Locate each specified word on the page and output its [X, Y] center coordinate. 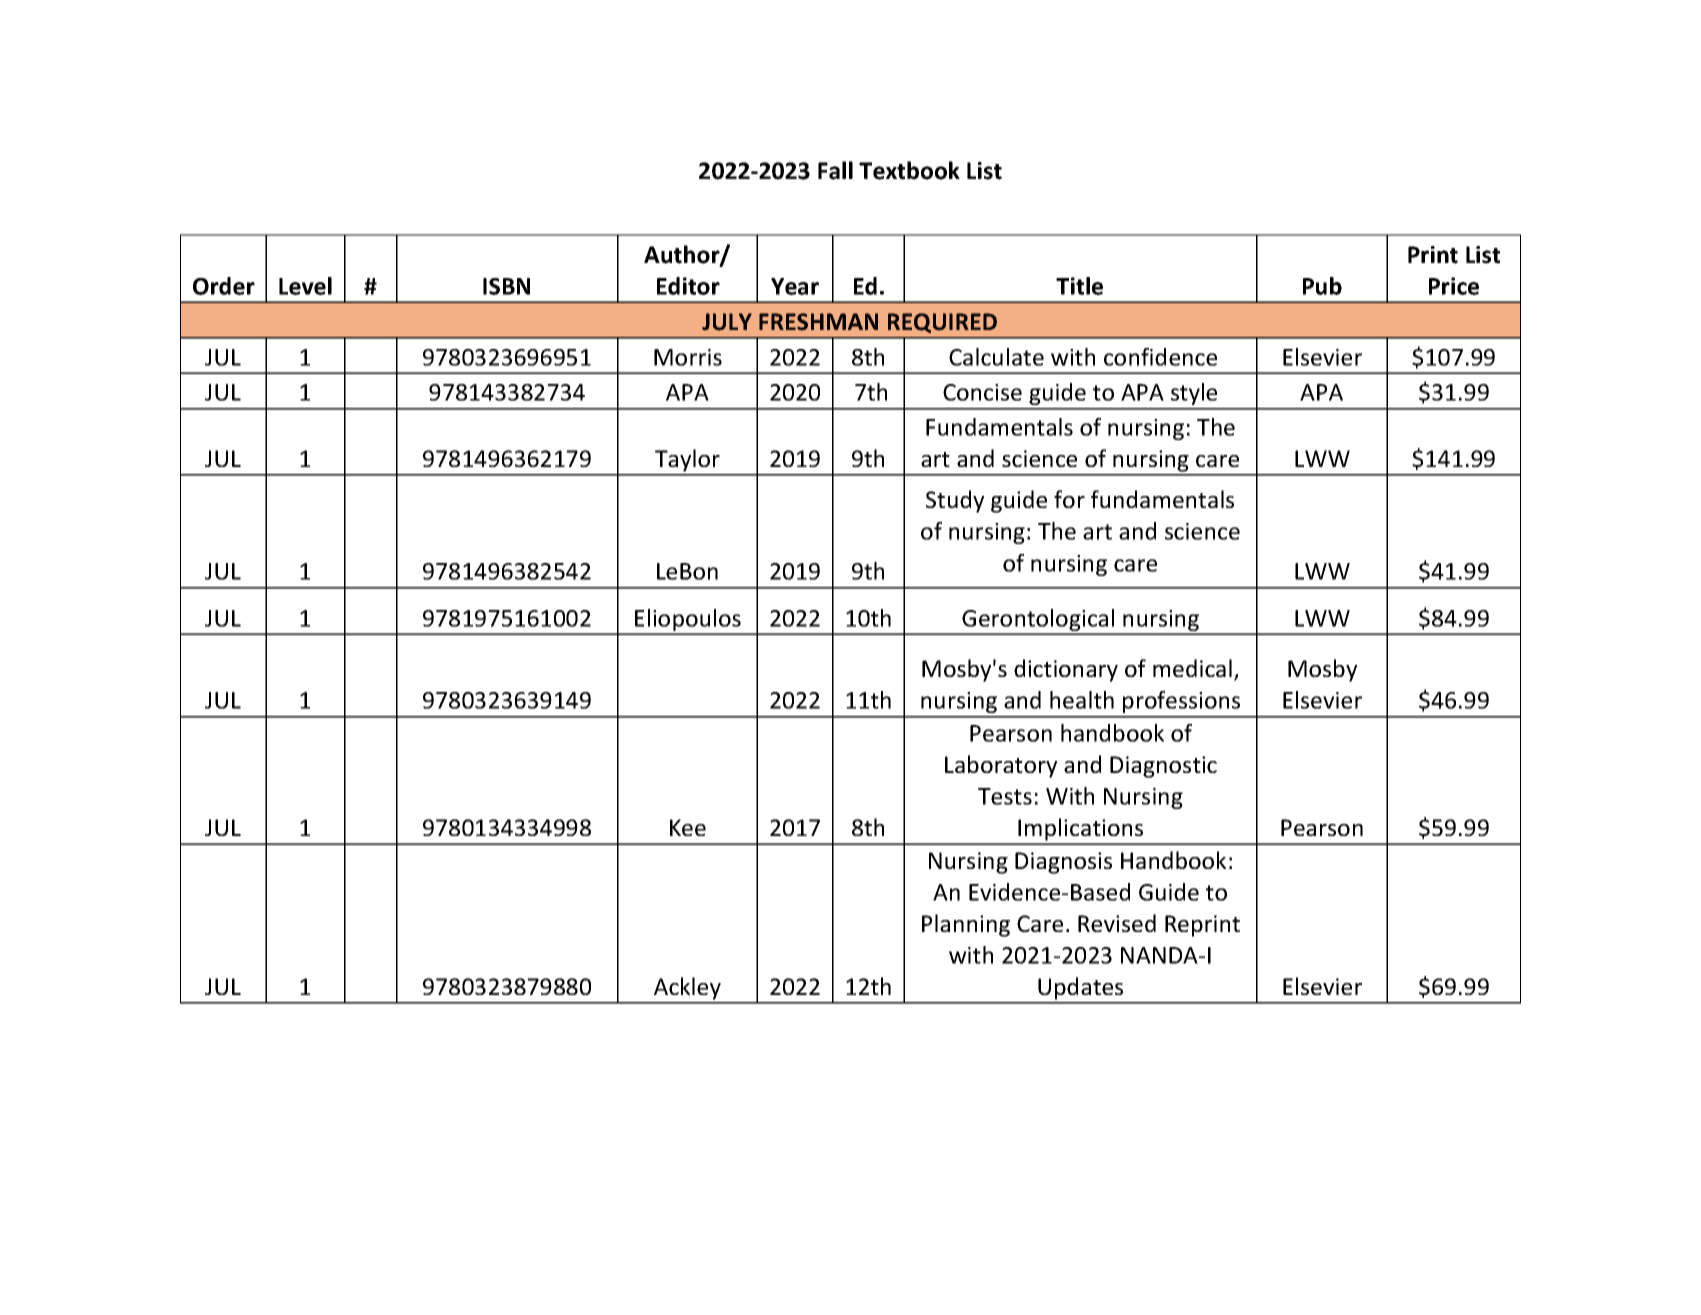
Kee [688, 827]
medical [1192, 668]
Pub [1322, 286]
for [1069, 499]
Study [955, 501]
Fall [835, 170]
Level [305, 286]
